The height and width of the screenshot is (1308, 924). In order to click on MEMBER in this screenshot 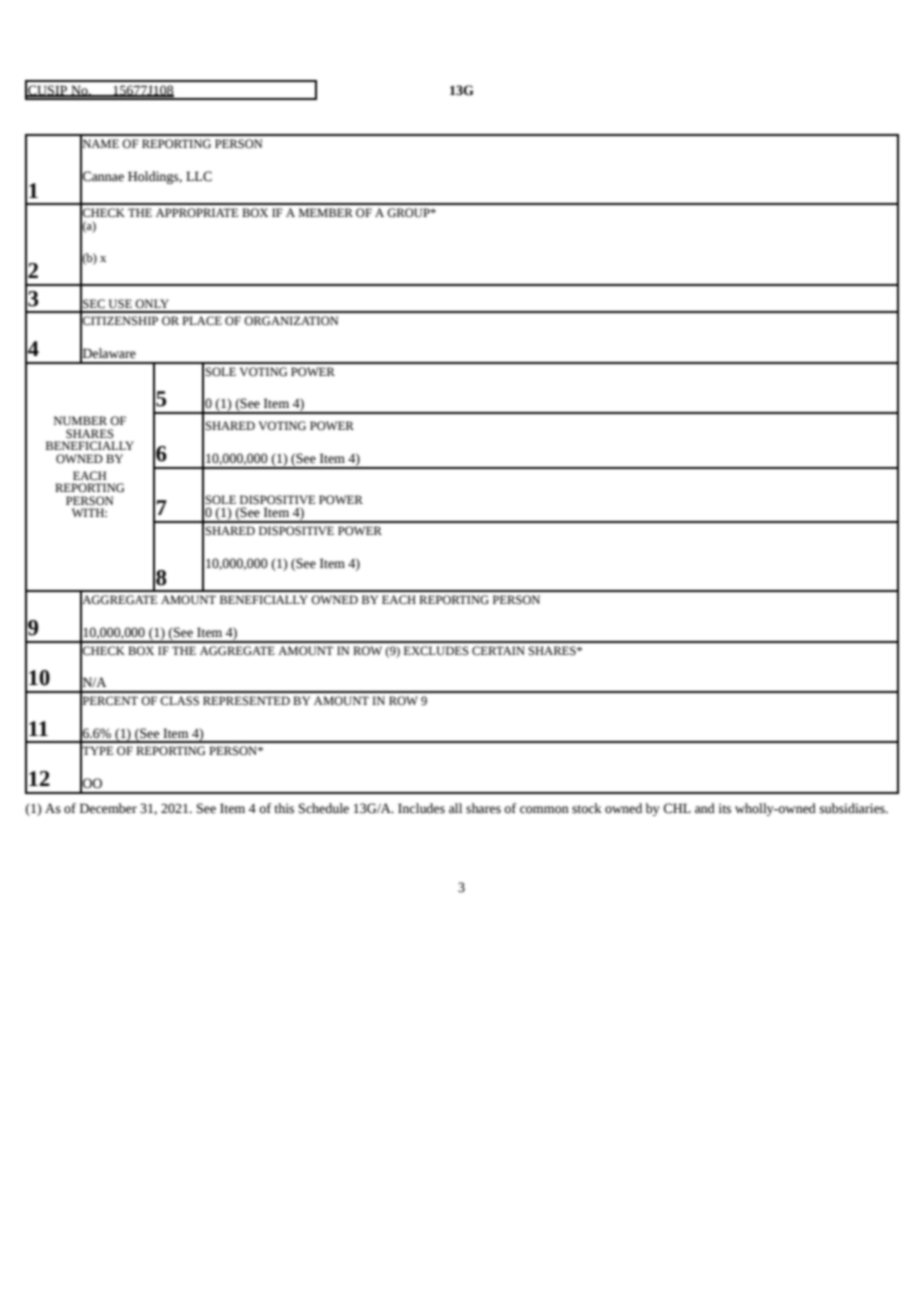, I will do `click(326, 212)`.
